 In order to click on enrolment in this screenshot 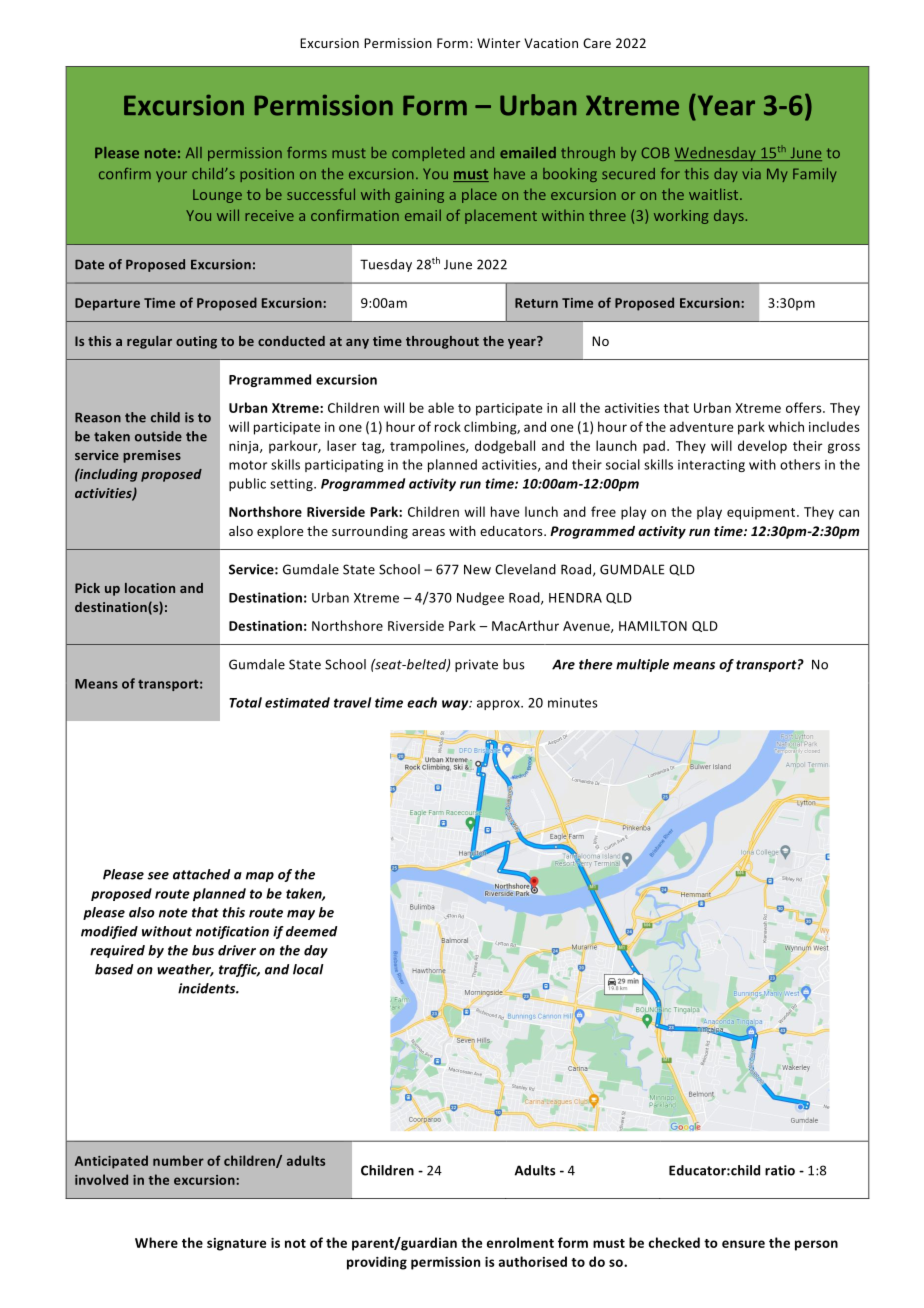, I will do `click(520, 1242)`.
